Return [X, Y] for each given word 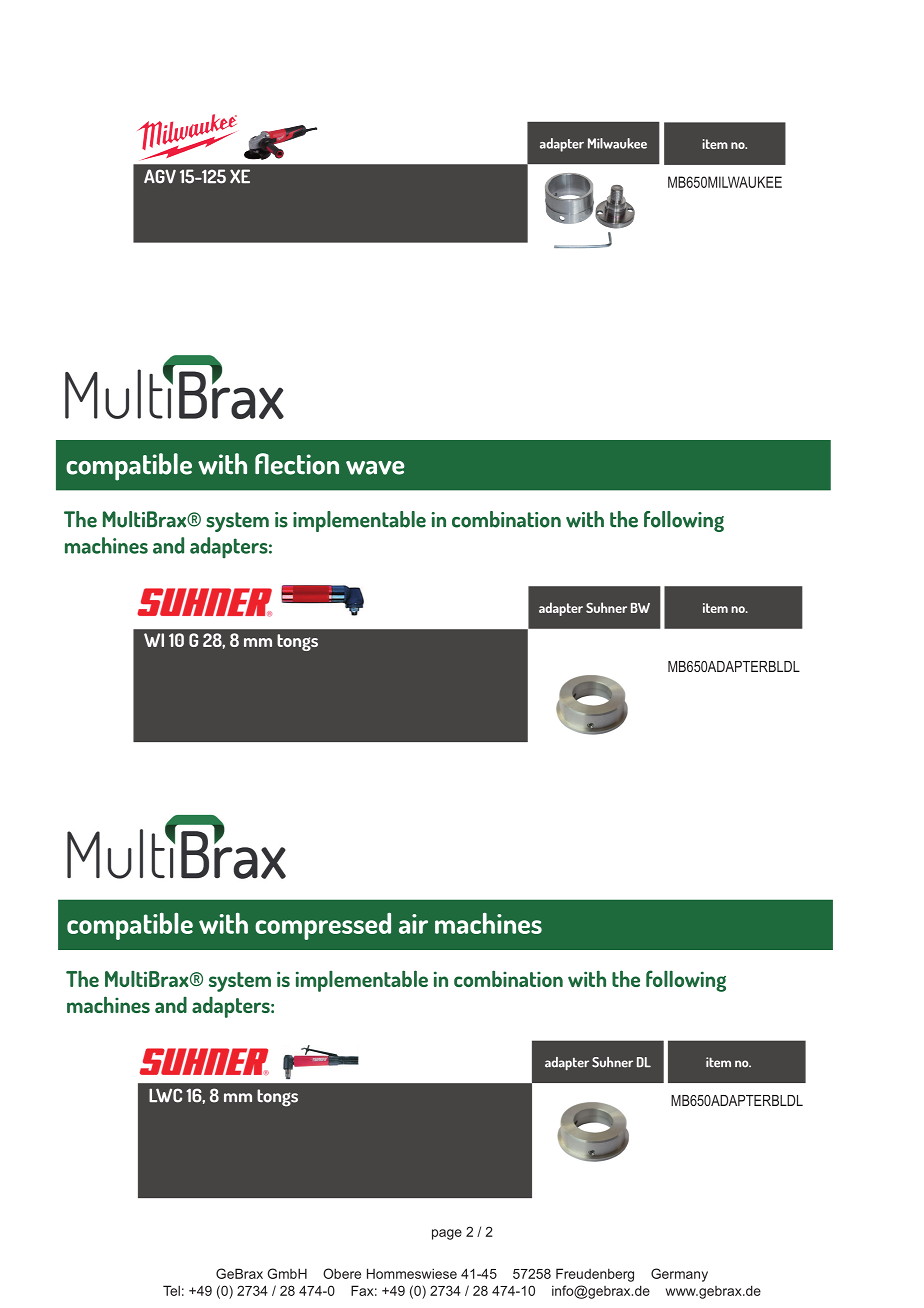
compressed [323, 926]
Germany [679, 1275]
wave [375, 468]
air [413, 924]
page [447, 1234]
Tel [171, 1290]
